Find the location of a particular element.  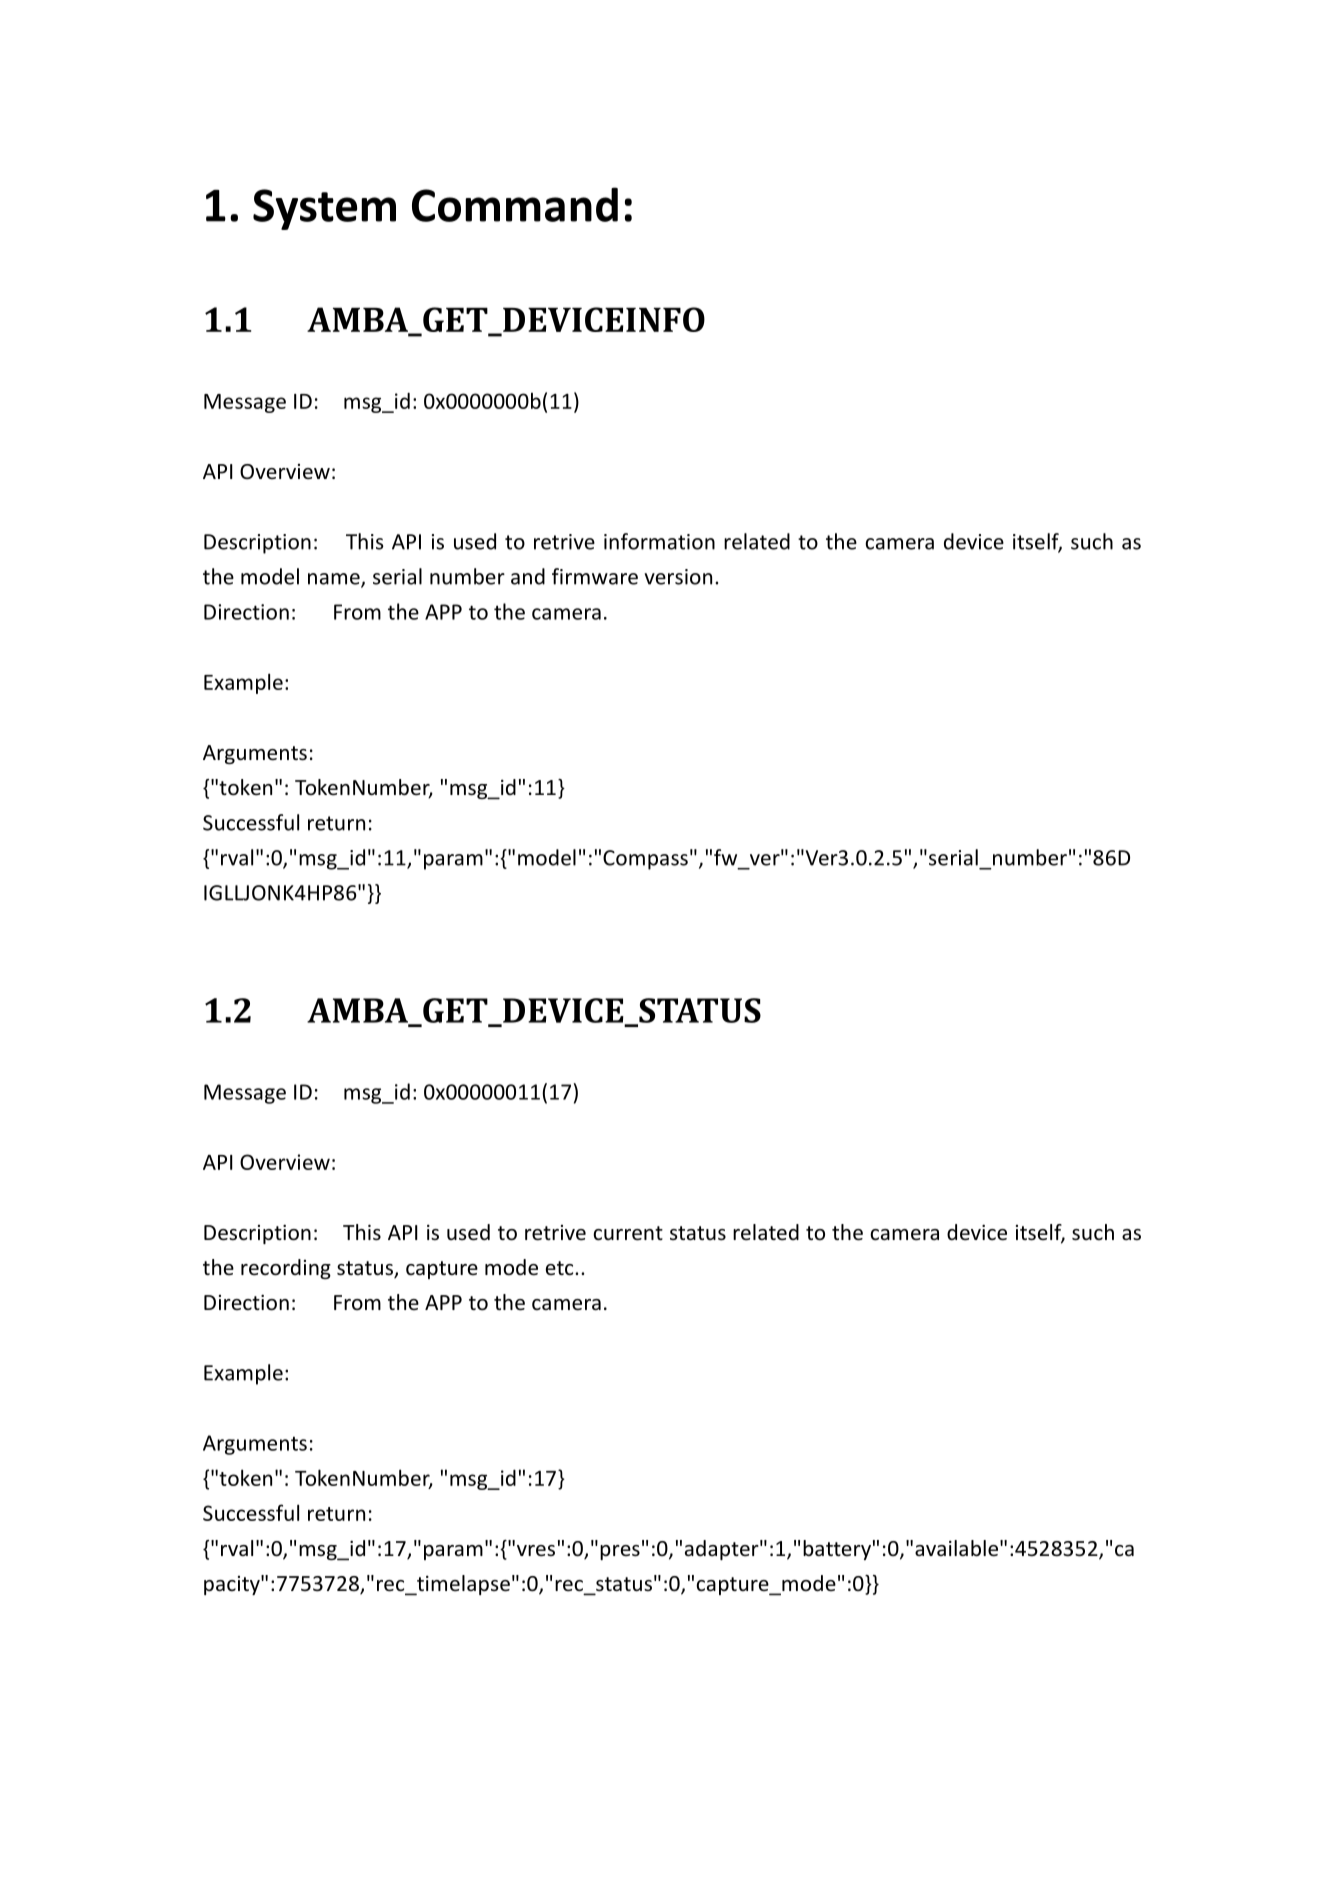

recording is located at coordinates (286, 1269).
